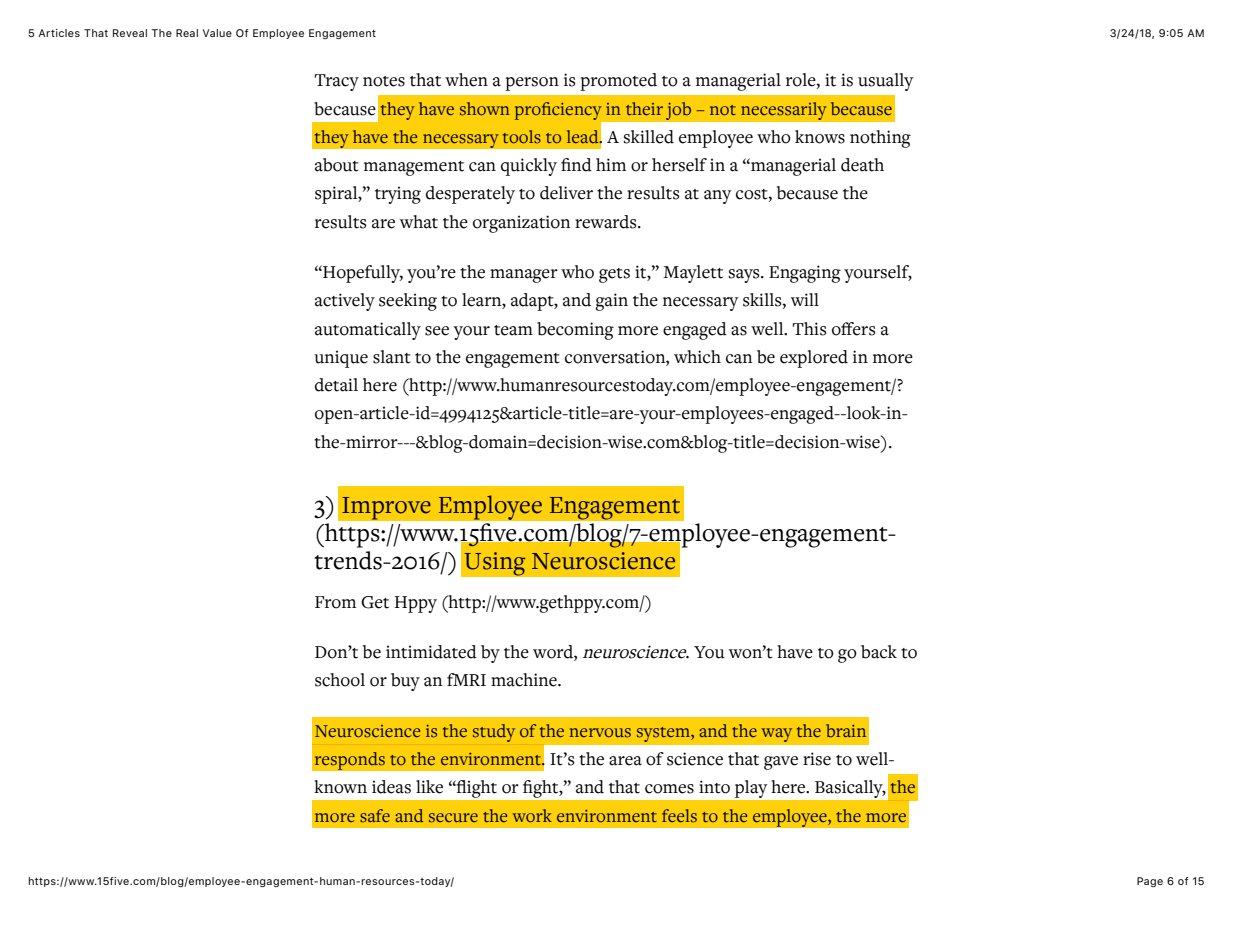 The width and height of the document is (1233, 952). What do you see at coordinates (618, 82) in the document?
I see `promoted` at bounding box center [618, 82].
